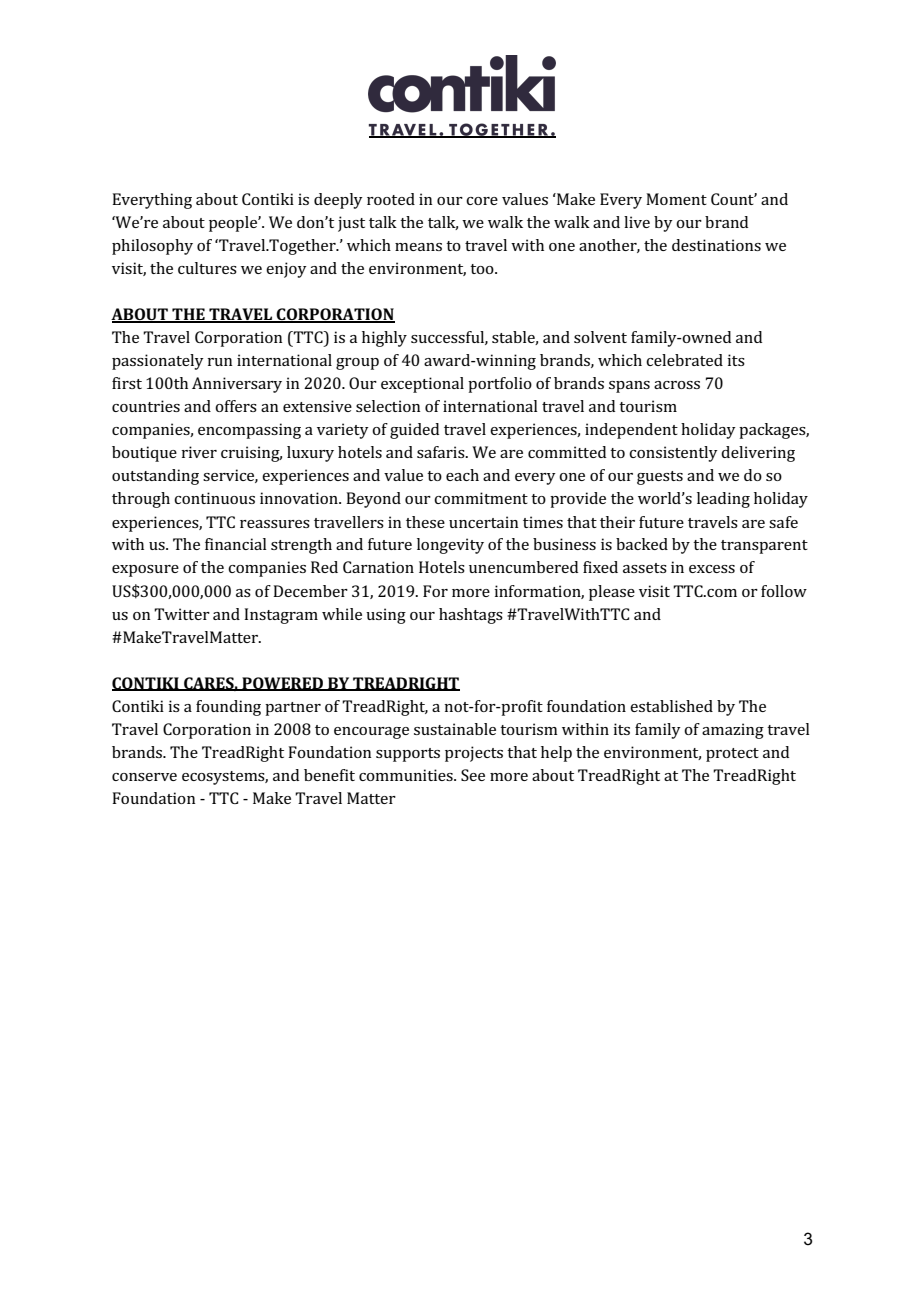  I want to click on offers, so click(236, 406).
